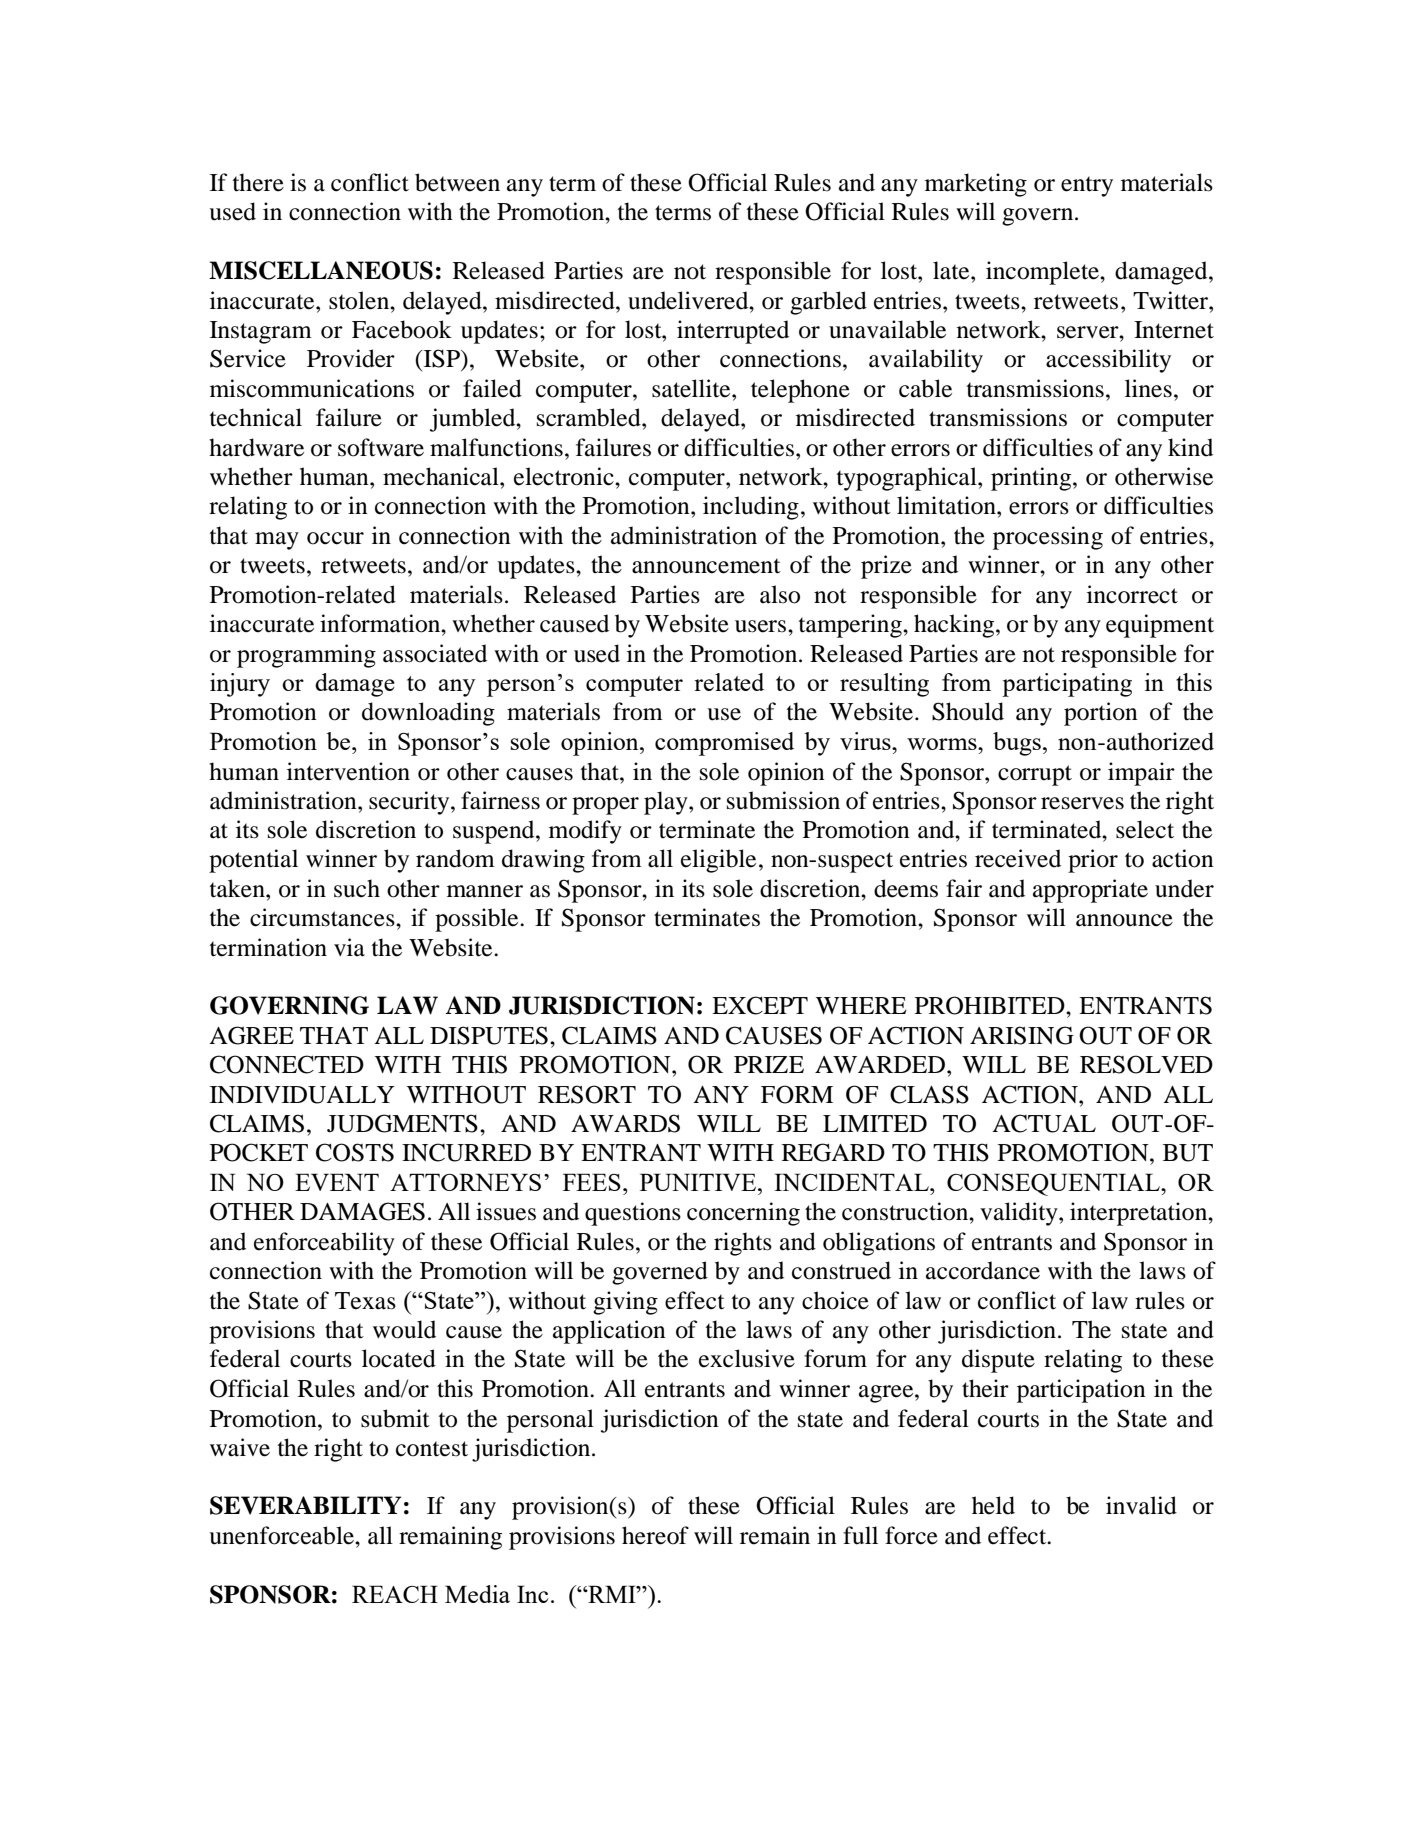 This page has height=1841, width=1423. I want to click on entry, so click(1087, 186).
